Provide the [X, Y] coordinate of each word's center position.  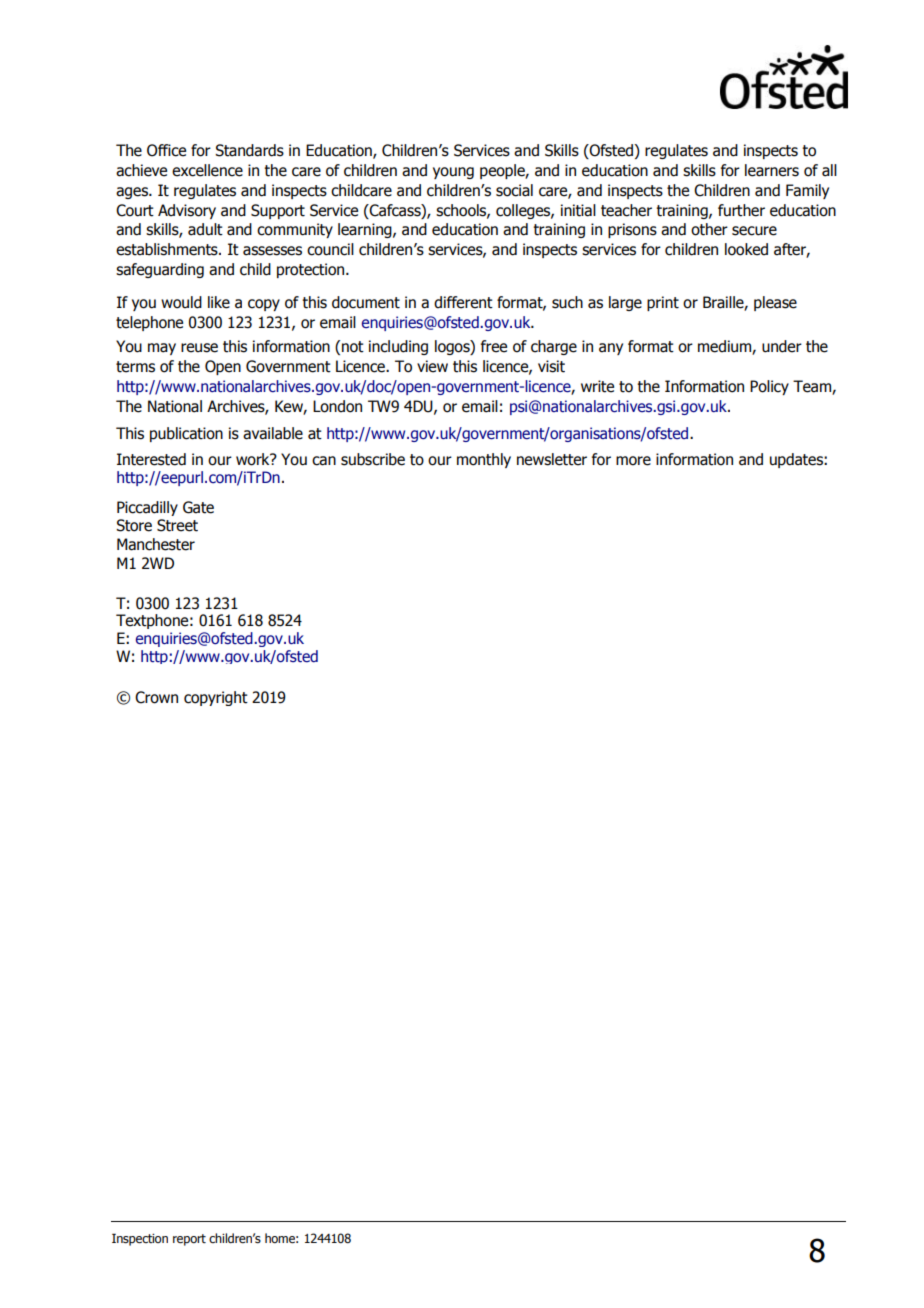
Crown [156, 697]
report [189, 1240]
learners [772, 170]
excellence [207, 170]
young [453, 173]
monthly [484, 460]
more [633, 461]
